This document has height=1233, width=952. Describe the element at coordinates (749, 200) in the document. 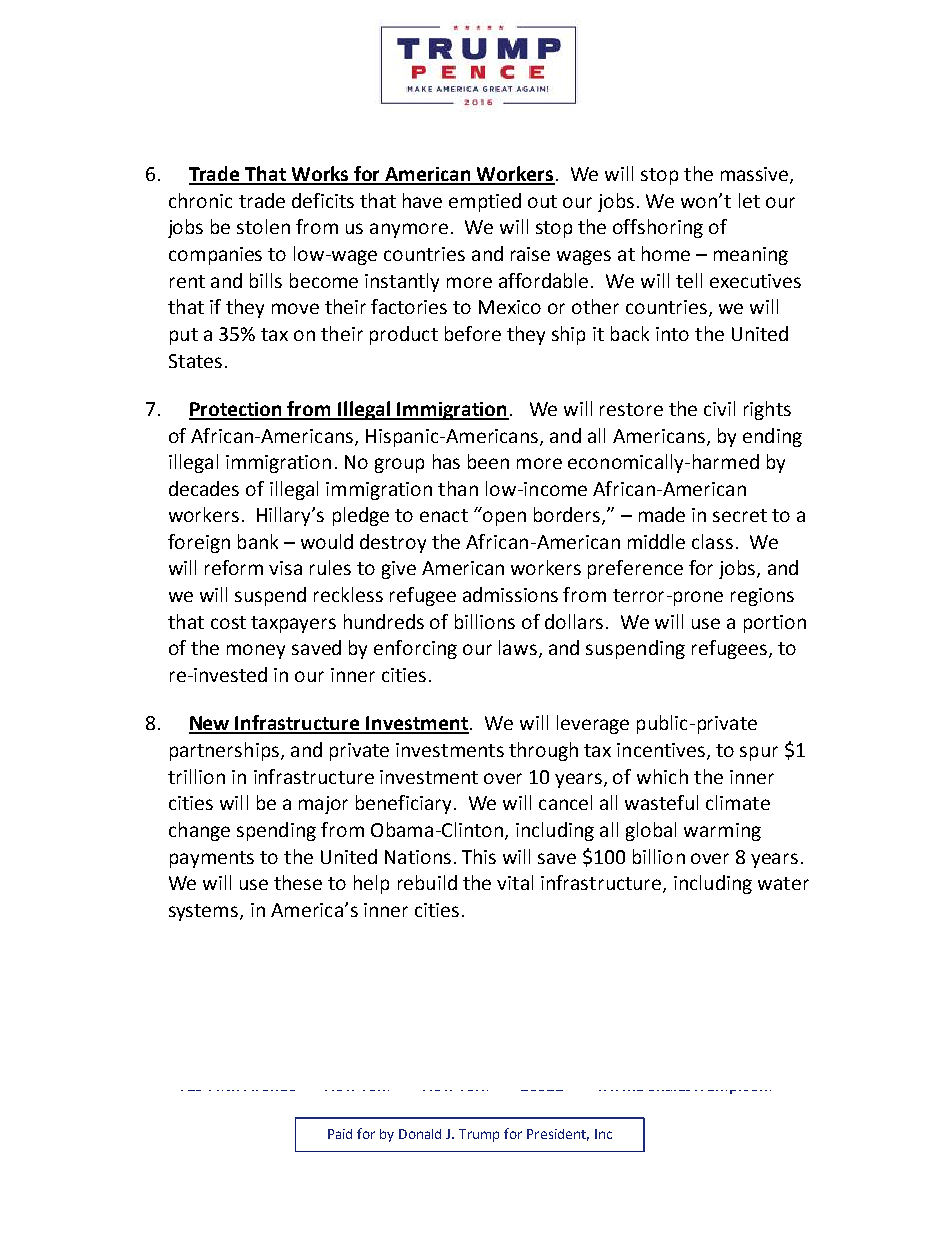

I see `let` at that location.
